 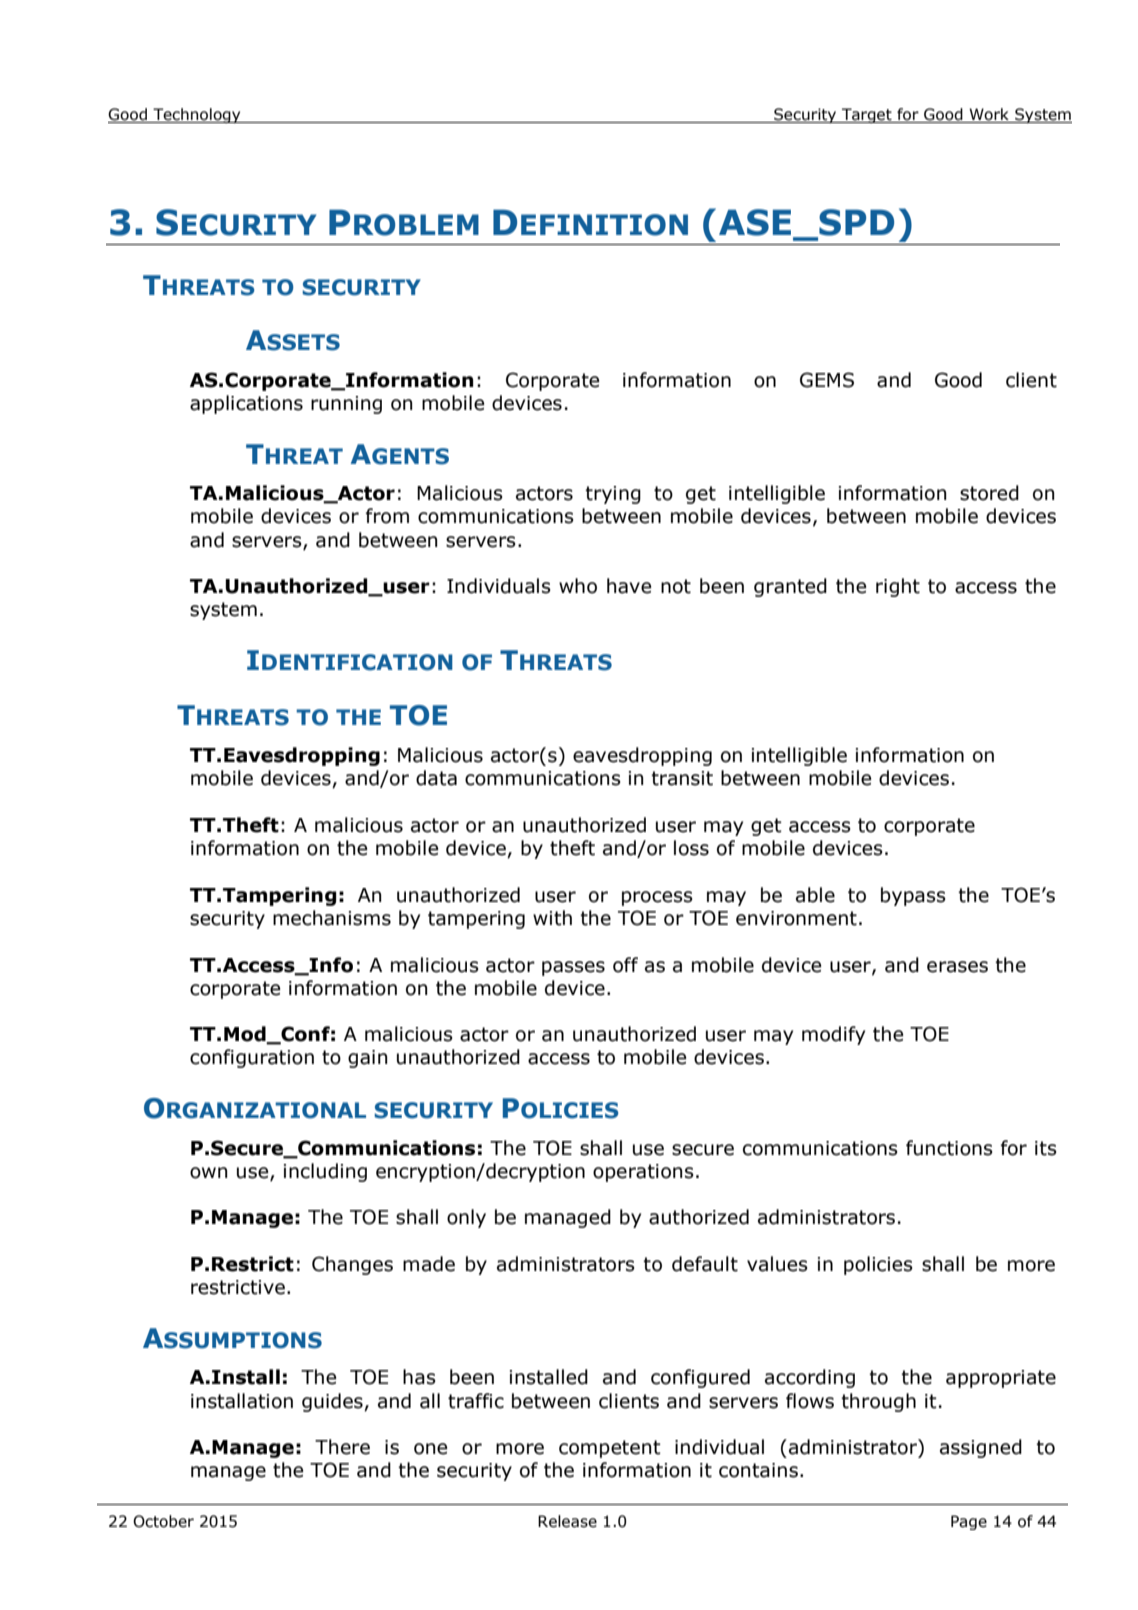 What do you see at coordinates (613, 495) in the screenshot?
I see `trying` at bounding box center [613, 495].
